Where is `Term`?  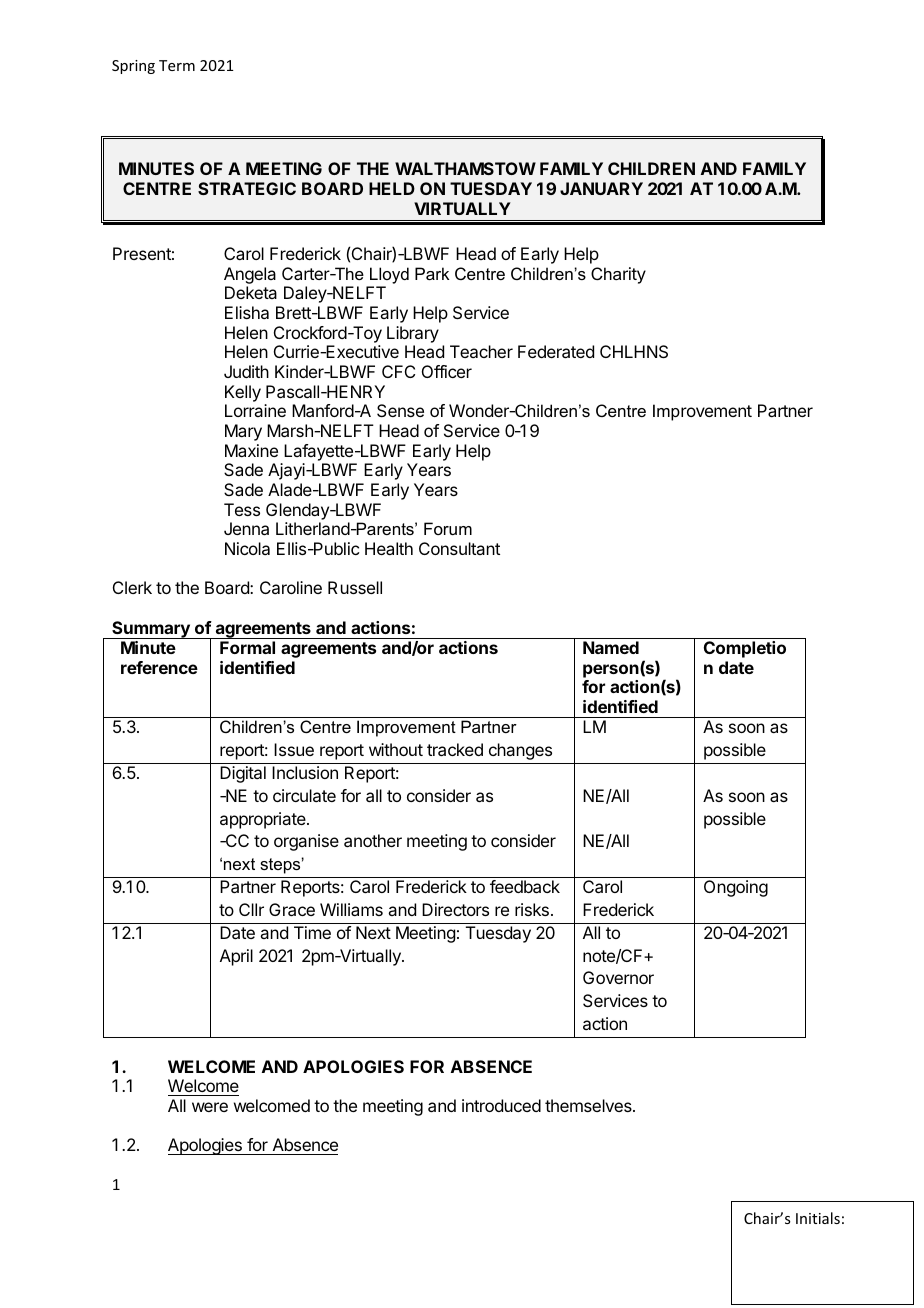
Term is located at coordinates (177, 65).
